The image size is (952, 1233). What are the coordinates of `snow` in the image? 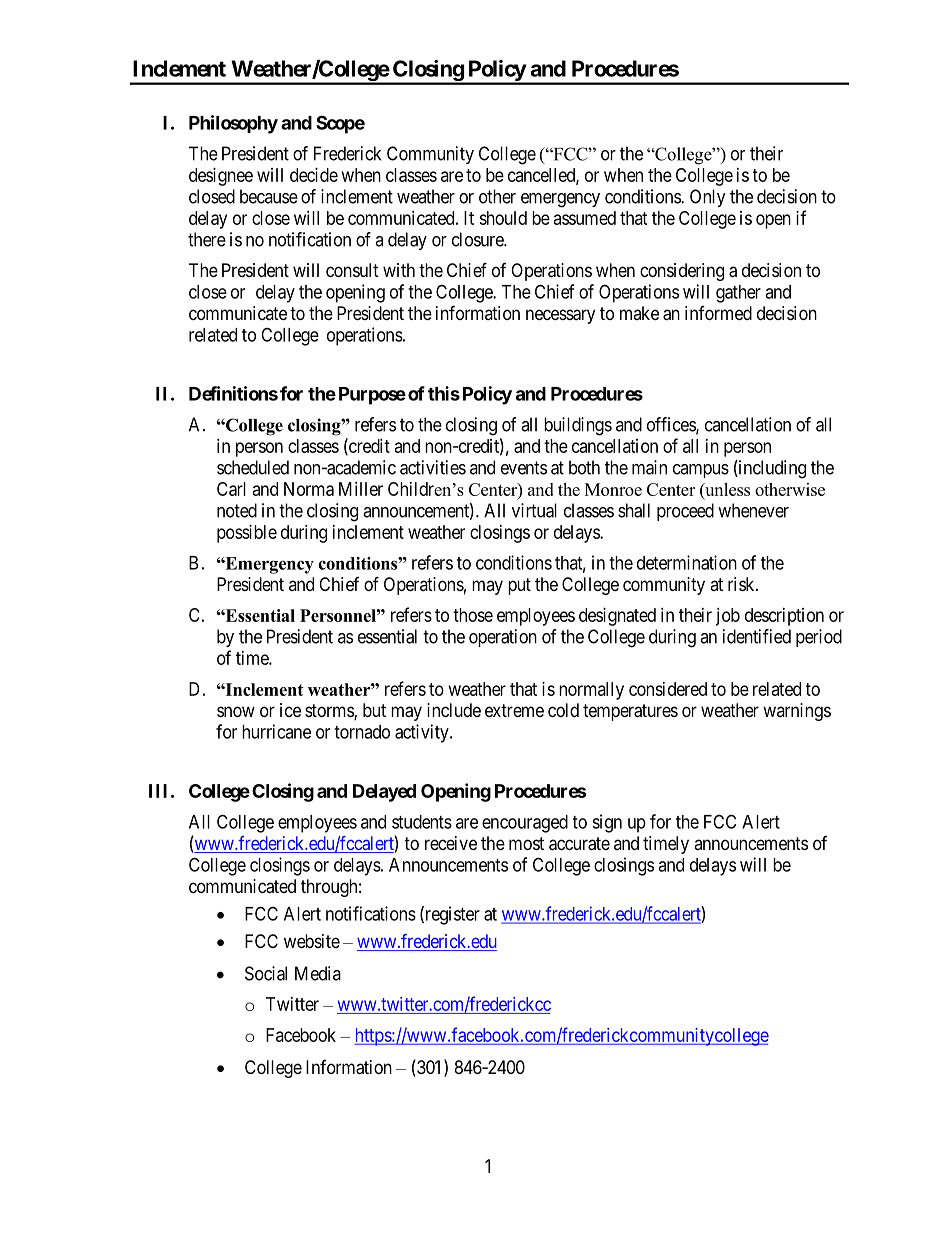 It's located at (236, 711).
